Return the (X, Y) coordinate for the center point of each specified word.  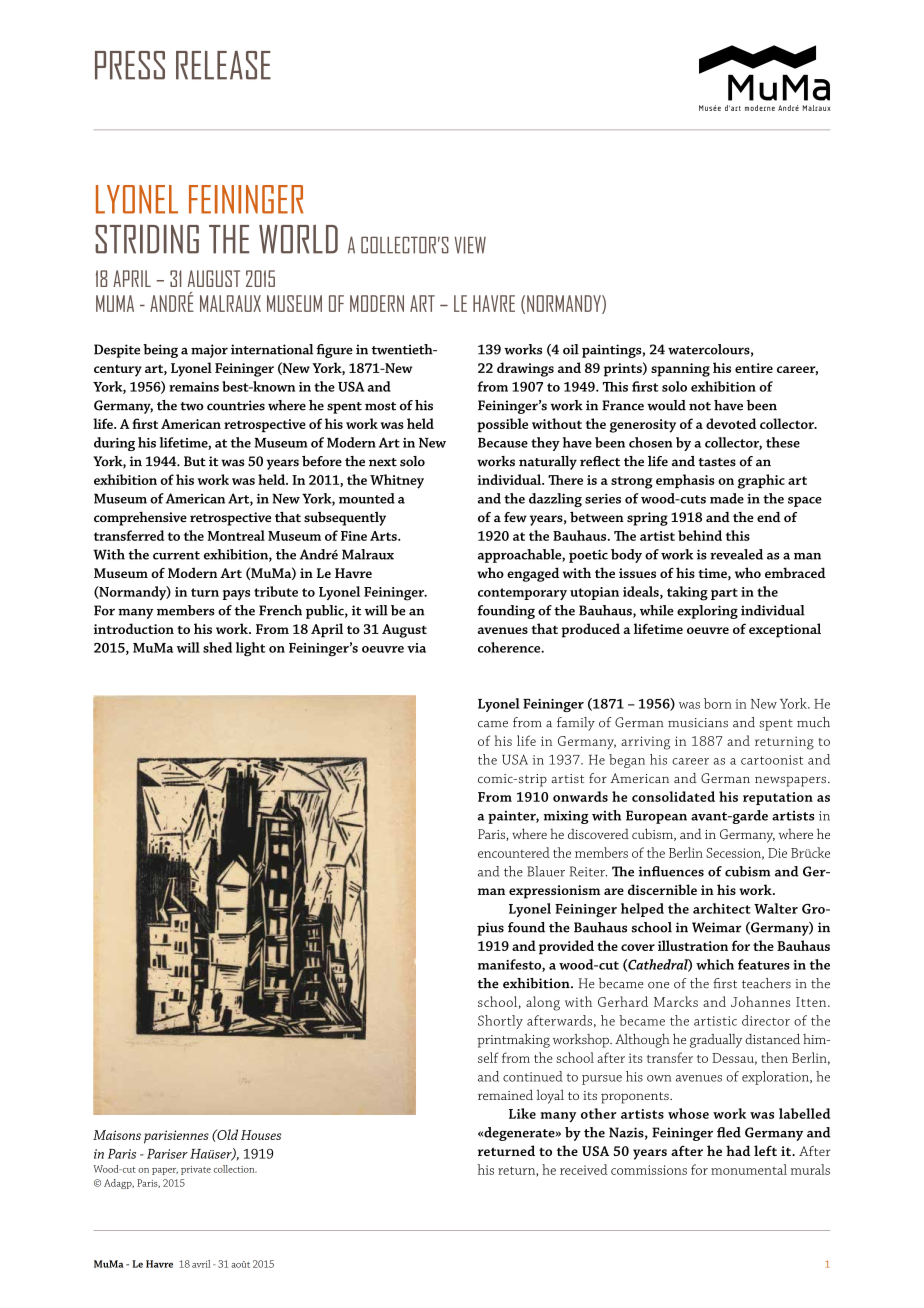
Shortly (500, 1022)
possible (502, 425)
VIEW (470, 245)
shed (217, 647)
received (584, 1169)
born (718, 703)
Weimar (717, 927)
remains (194, 387)
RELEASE (223, 65)
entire (754, 368)
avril (201, 1264)
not (700, 406)
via (416, 648)
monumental (749, 1169)
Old (226, 1134)
